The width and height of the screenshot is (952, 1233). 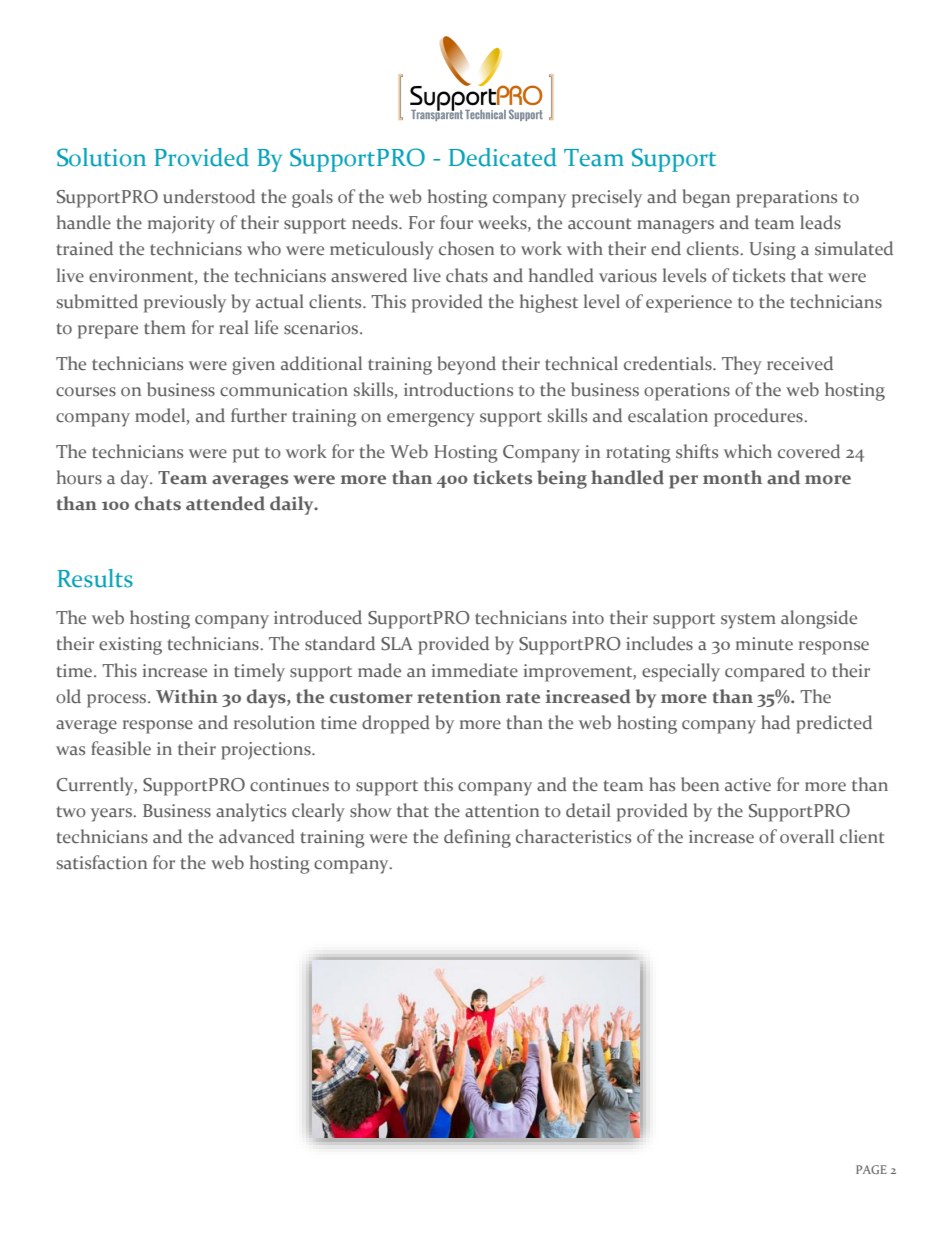 What do you see at coordinates (871, 1169) in the screenshot?
I see `PAGE` at bounding box center [871, 1169].
